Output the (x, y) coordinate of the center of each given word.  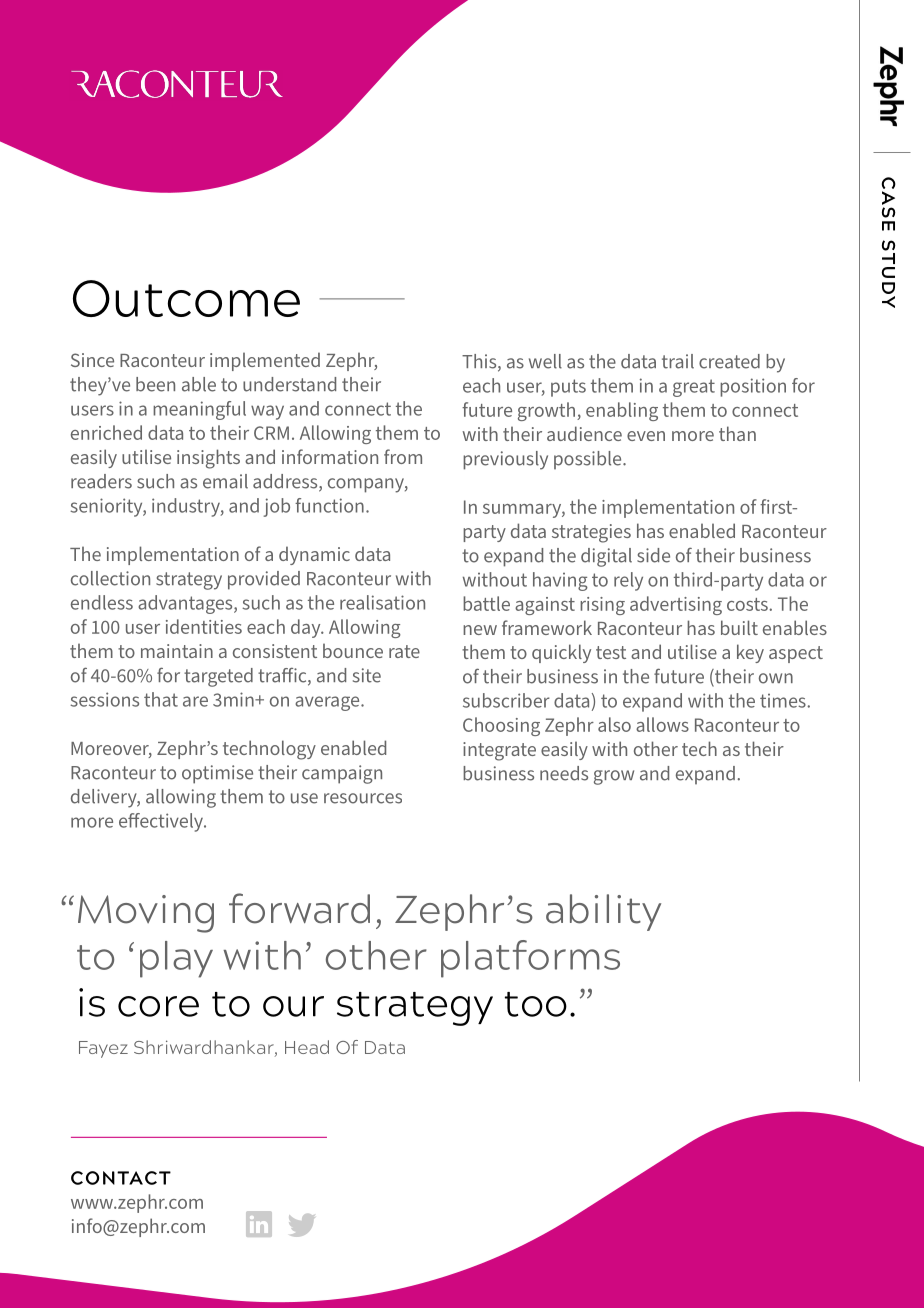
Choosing (501, 726)
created (729, 361)
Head (307, 1047)
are (195, 701)
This (480, 362)
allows (662, 724)
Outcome (186, 298)
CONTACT (121, 1178)
